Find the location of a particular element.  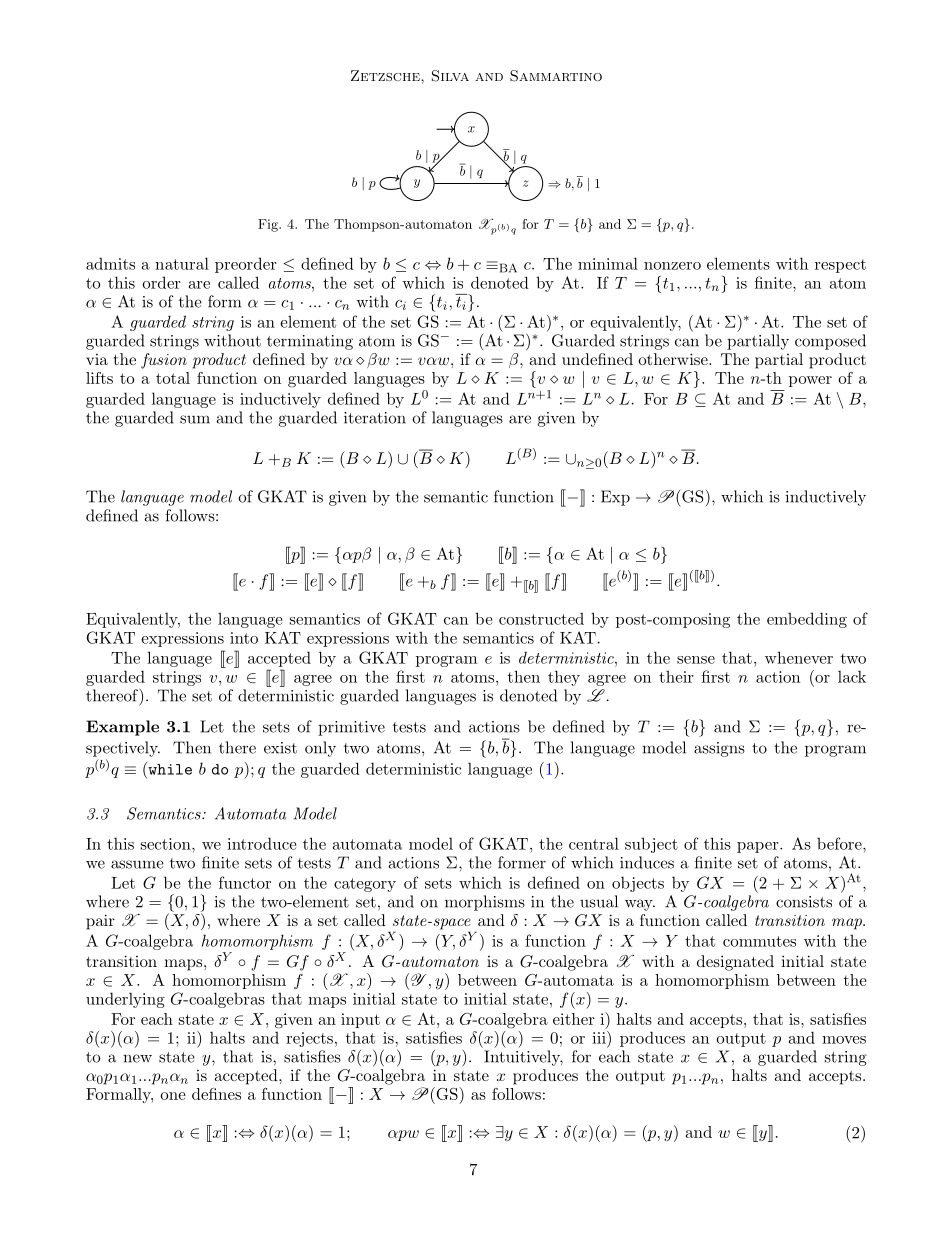

Silva is located at coordinates (450, 76).
